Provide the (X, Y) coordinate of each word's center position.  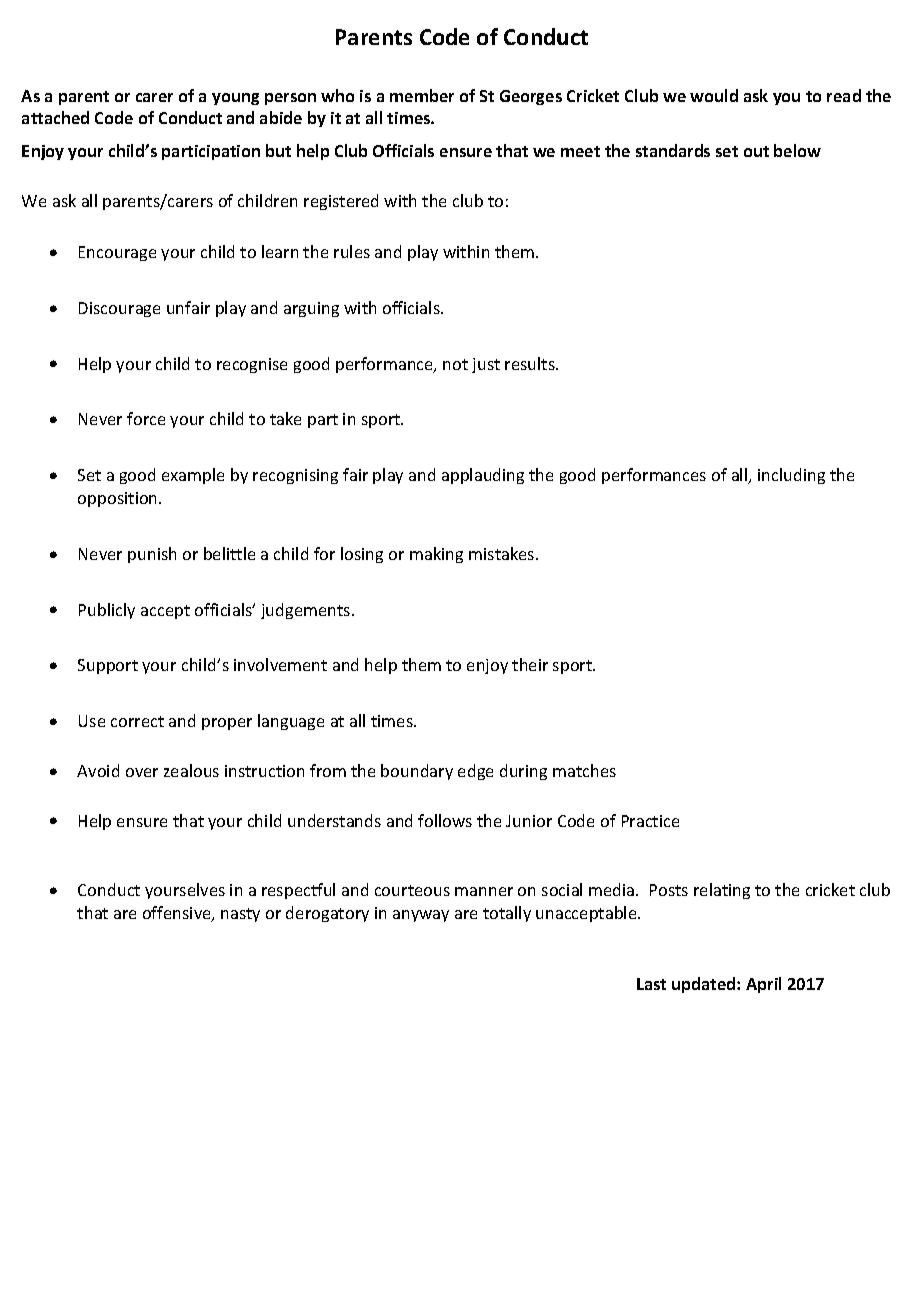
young (235, 99)
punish (152, 555)
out (756, 151)
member (422, 95)
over (142, 772)
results (531, 363)
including (791, 476)
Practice (650, 821)
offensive (178, 914)
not (455, 364)
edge (475, 772)
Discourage (119, 309)
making (436, 555)
